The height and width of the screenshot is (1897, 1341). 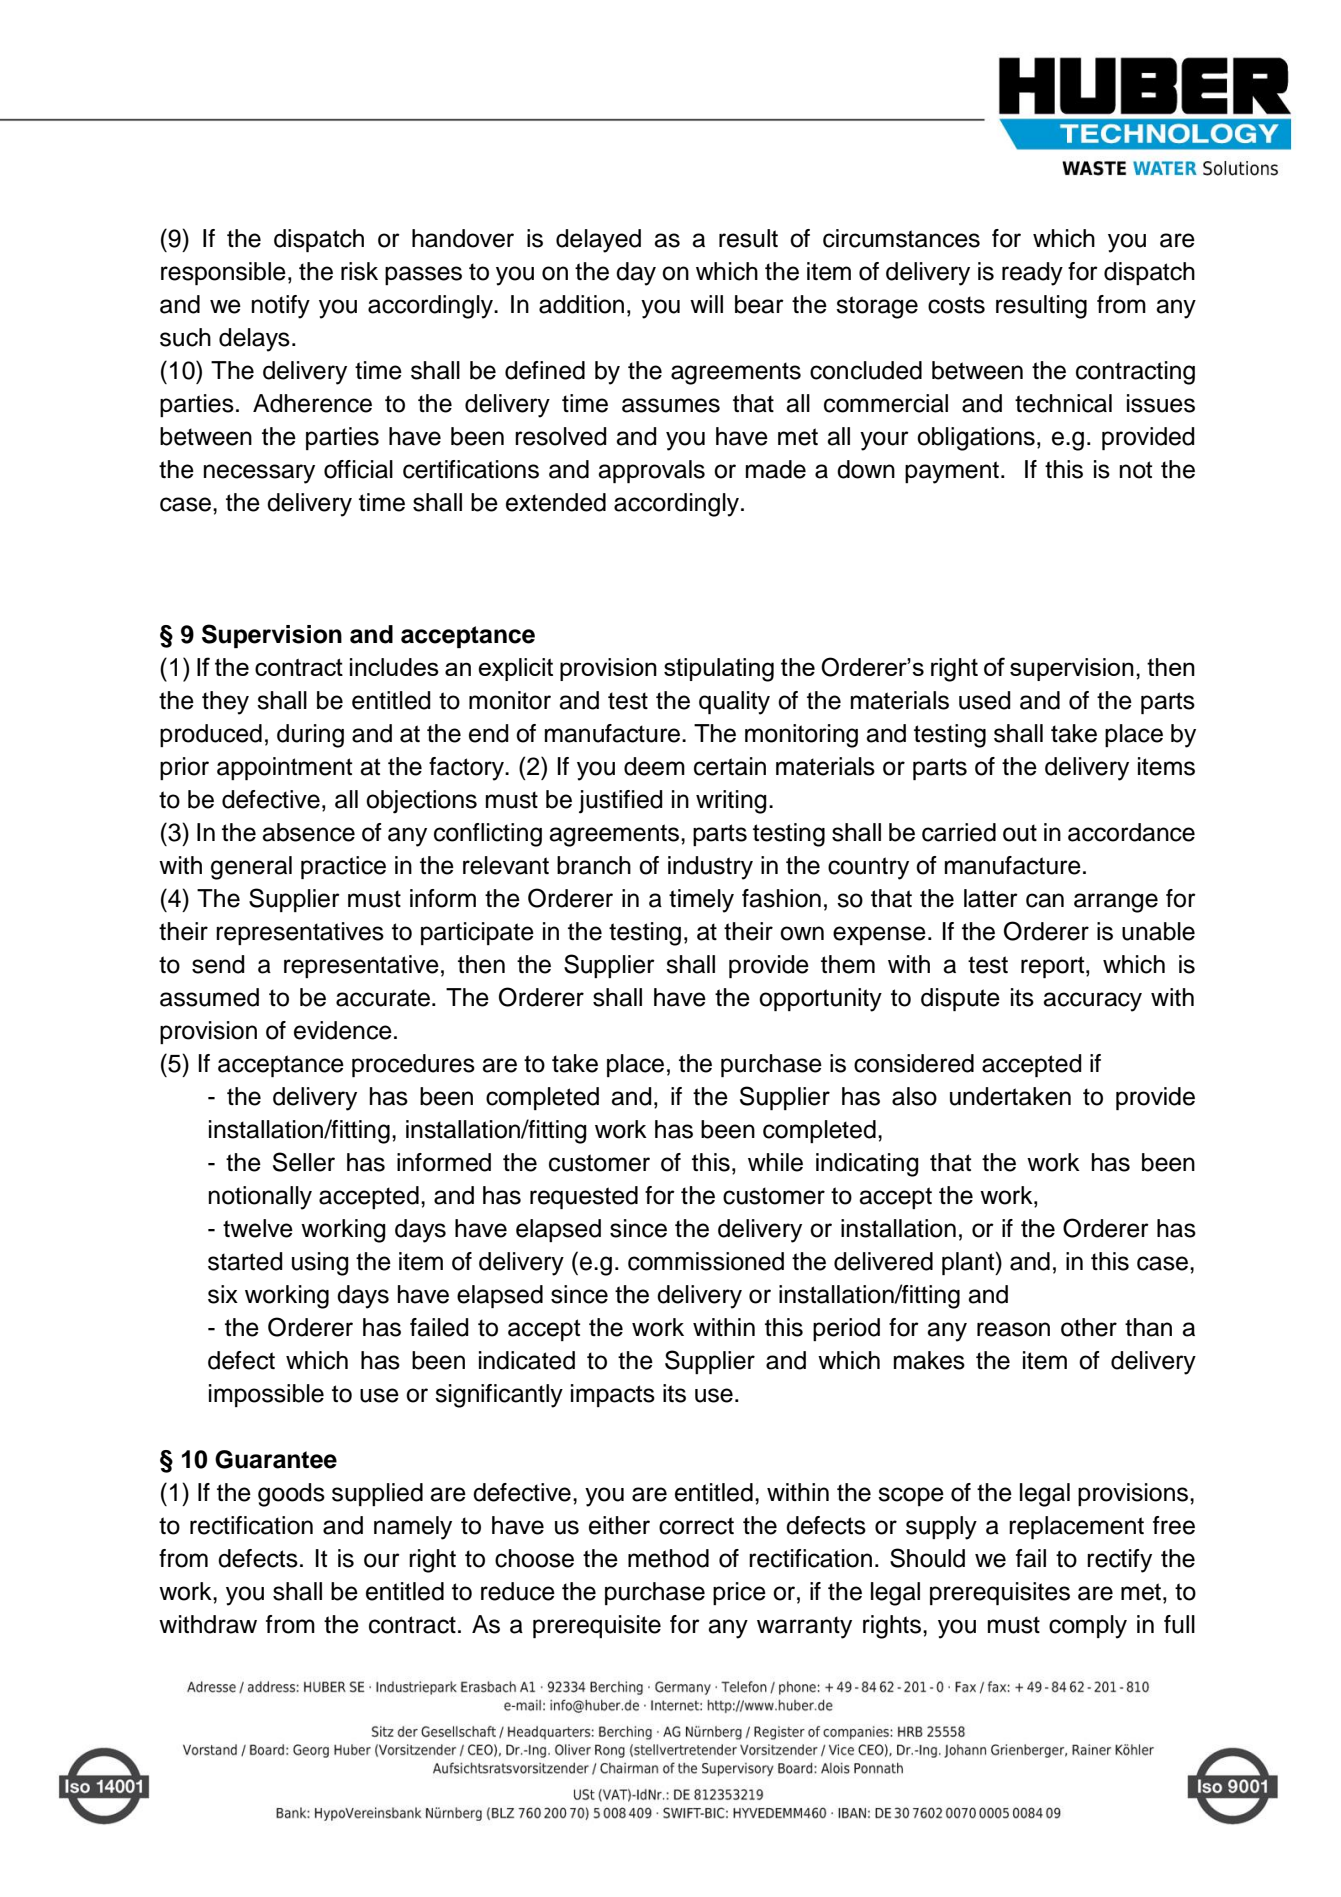 I want to click on send, so click(x=218, y=964).
